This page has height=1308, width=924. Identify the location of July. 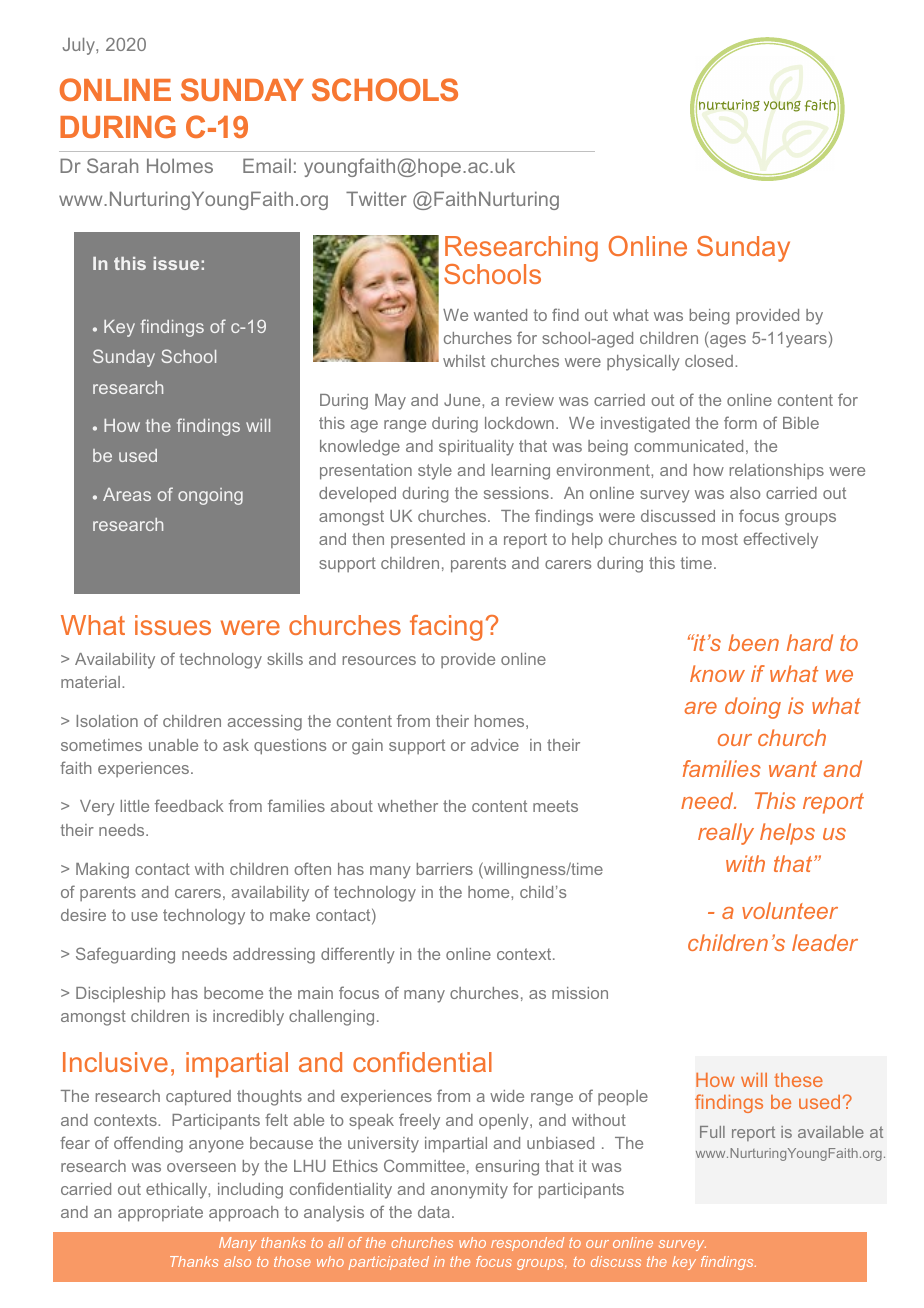
(80, 46).
